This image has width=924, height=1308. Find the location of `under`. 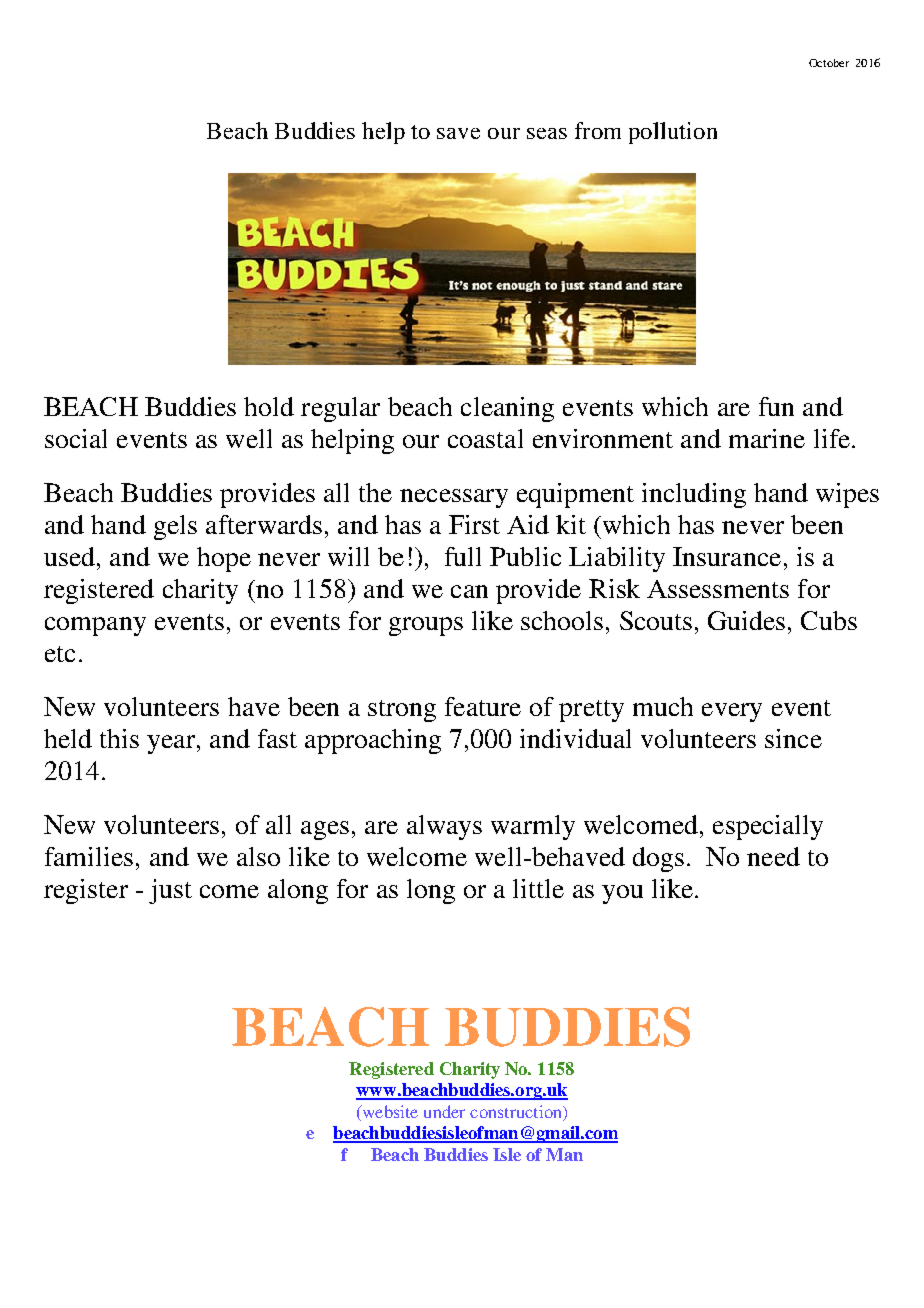

under is located at coordinates (444, 1111).
